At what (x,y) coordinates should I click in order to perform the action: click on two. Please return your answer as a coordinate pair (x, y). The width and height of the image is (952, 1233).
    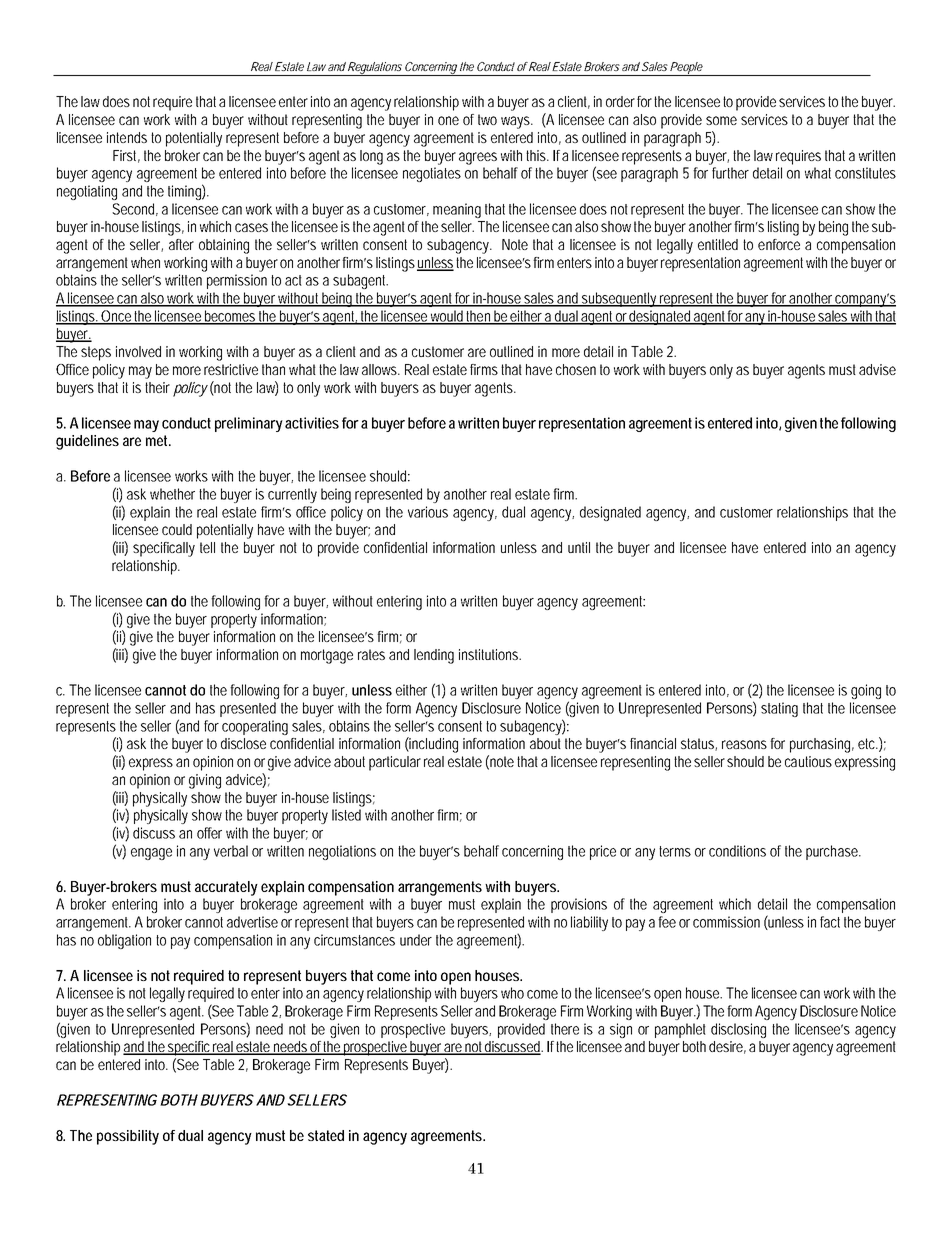
    Looking at the image, I should click on (487, 119).
